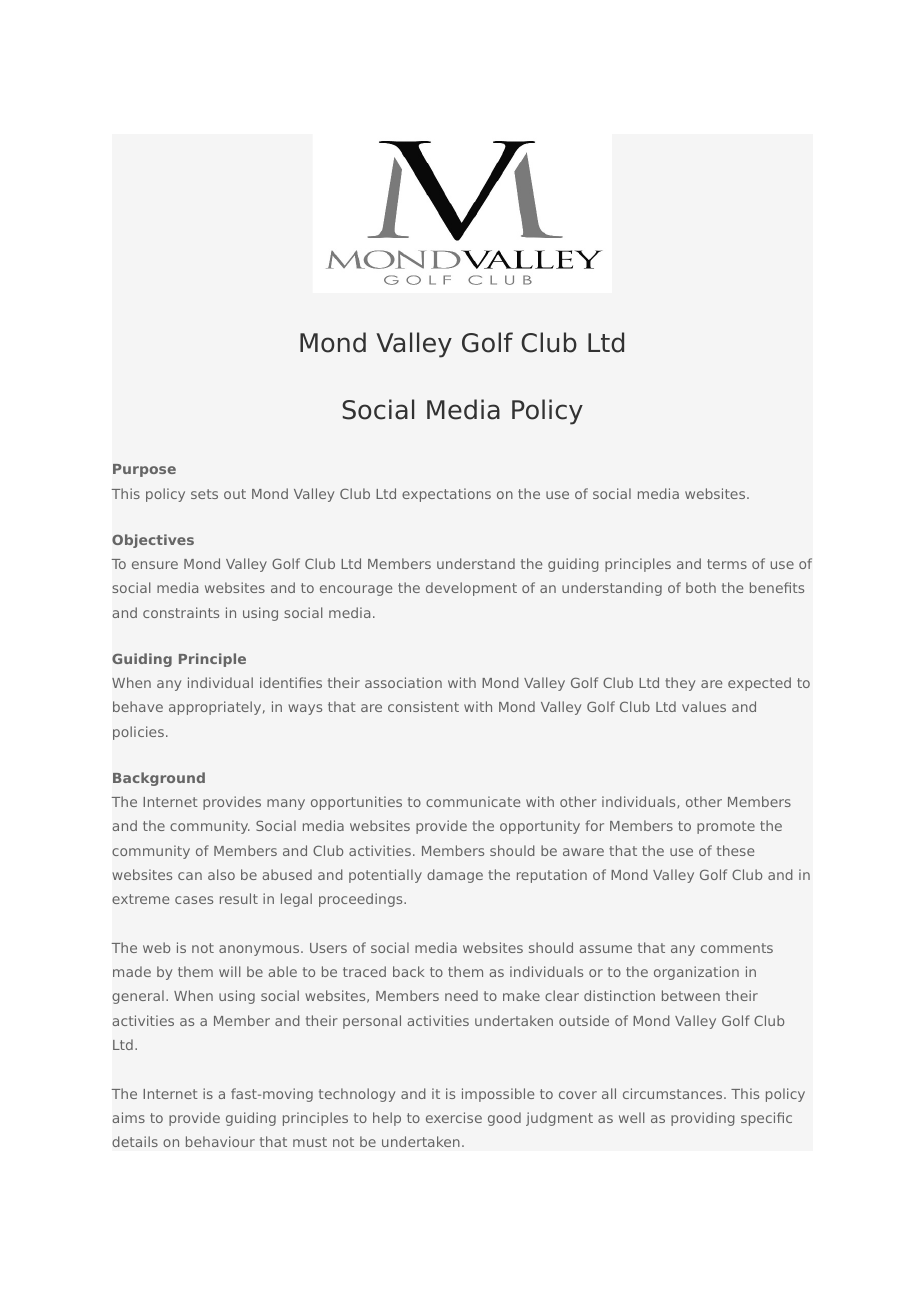  What do you see at coordinates (446, 495) in the screenshot?
I see `expectations` at bounding box center [446, 495].
